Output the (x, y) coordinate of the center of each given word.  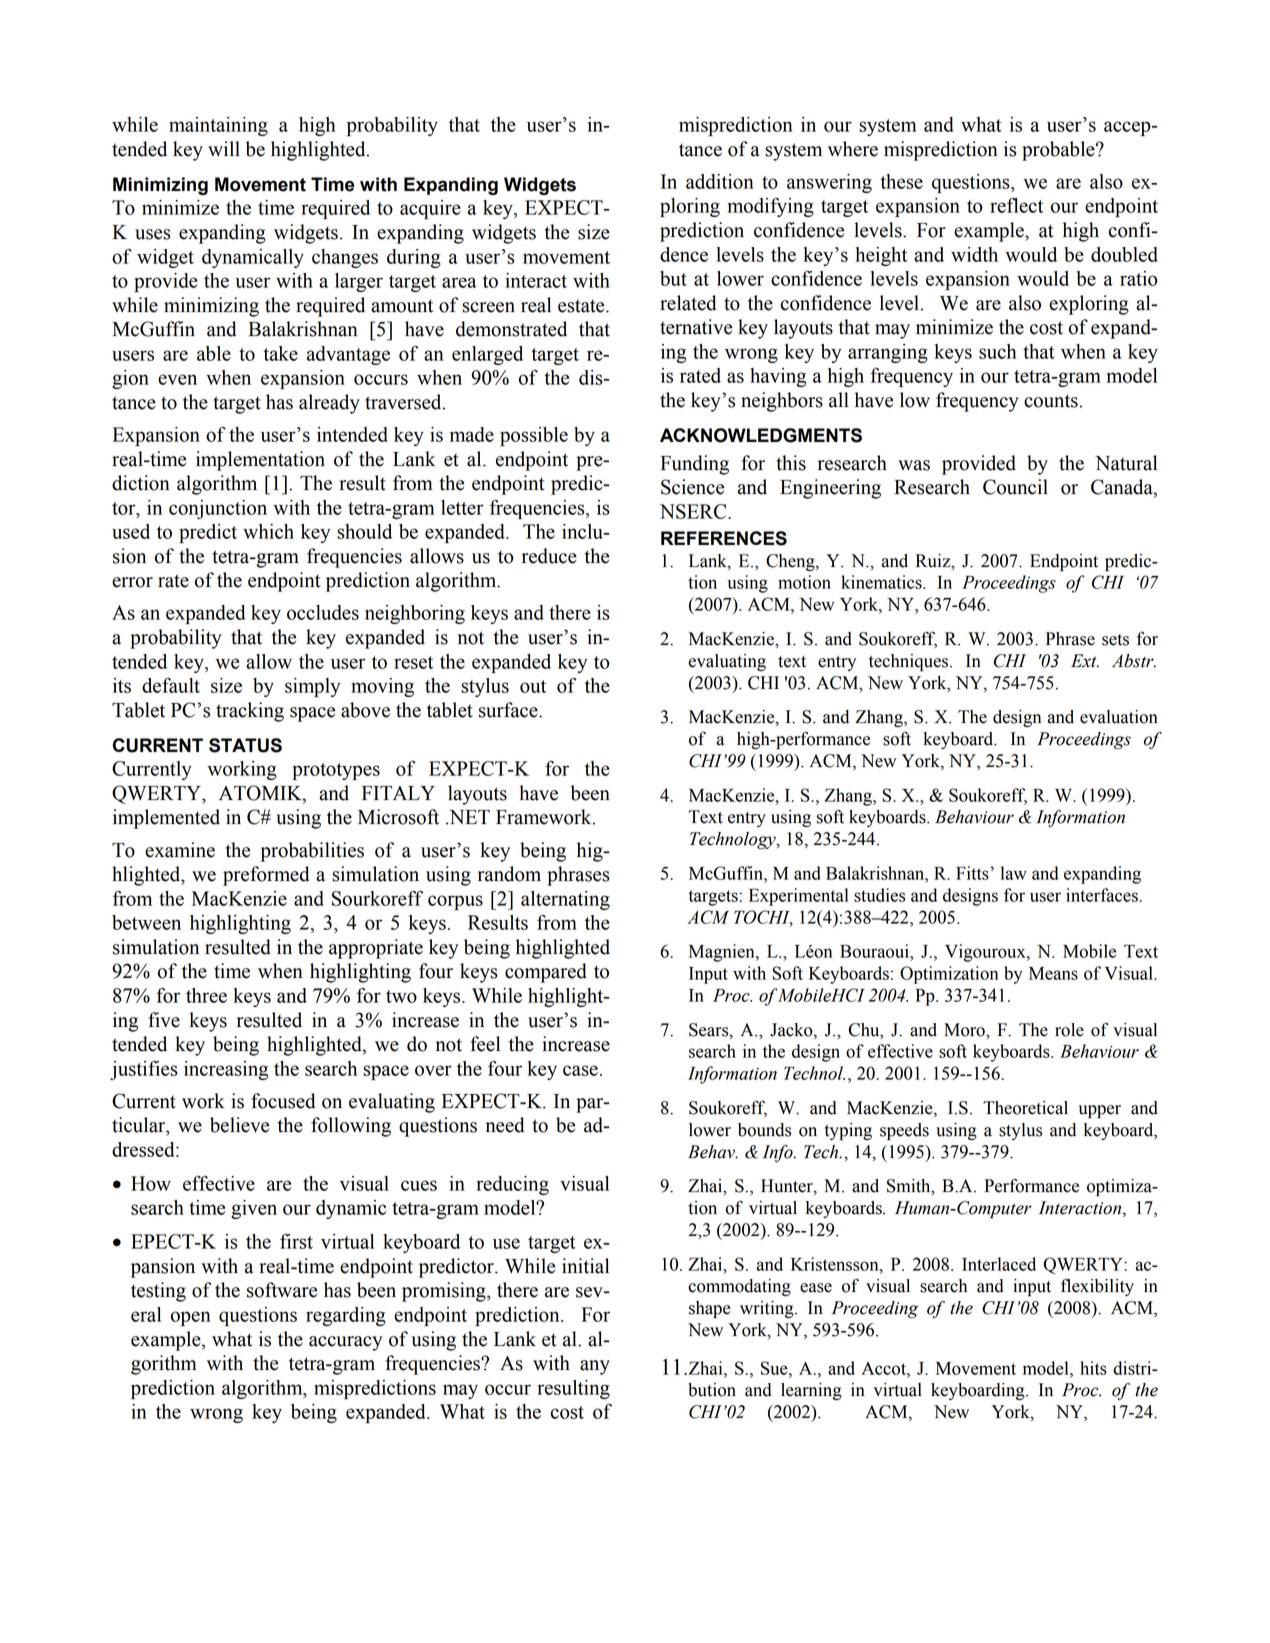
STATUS (245, 745)
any (595, 1367)
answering (829, 183)
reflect (1016, 205)
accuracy (345, 1343)
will (224, 148)
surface (509, 710)
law (1014, 873)
